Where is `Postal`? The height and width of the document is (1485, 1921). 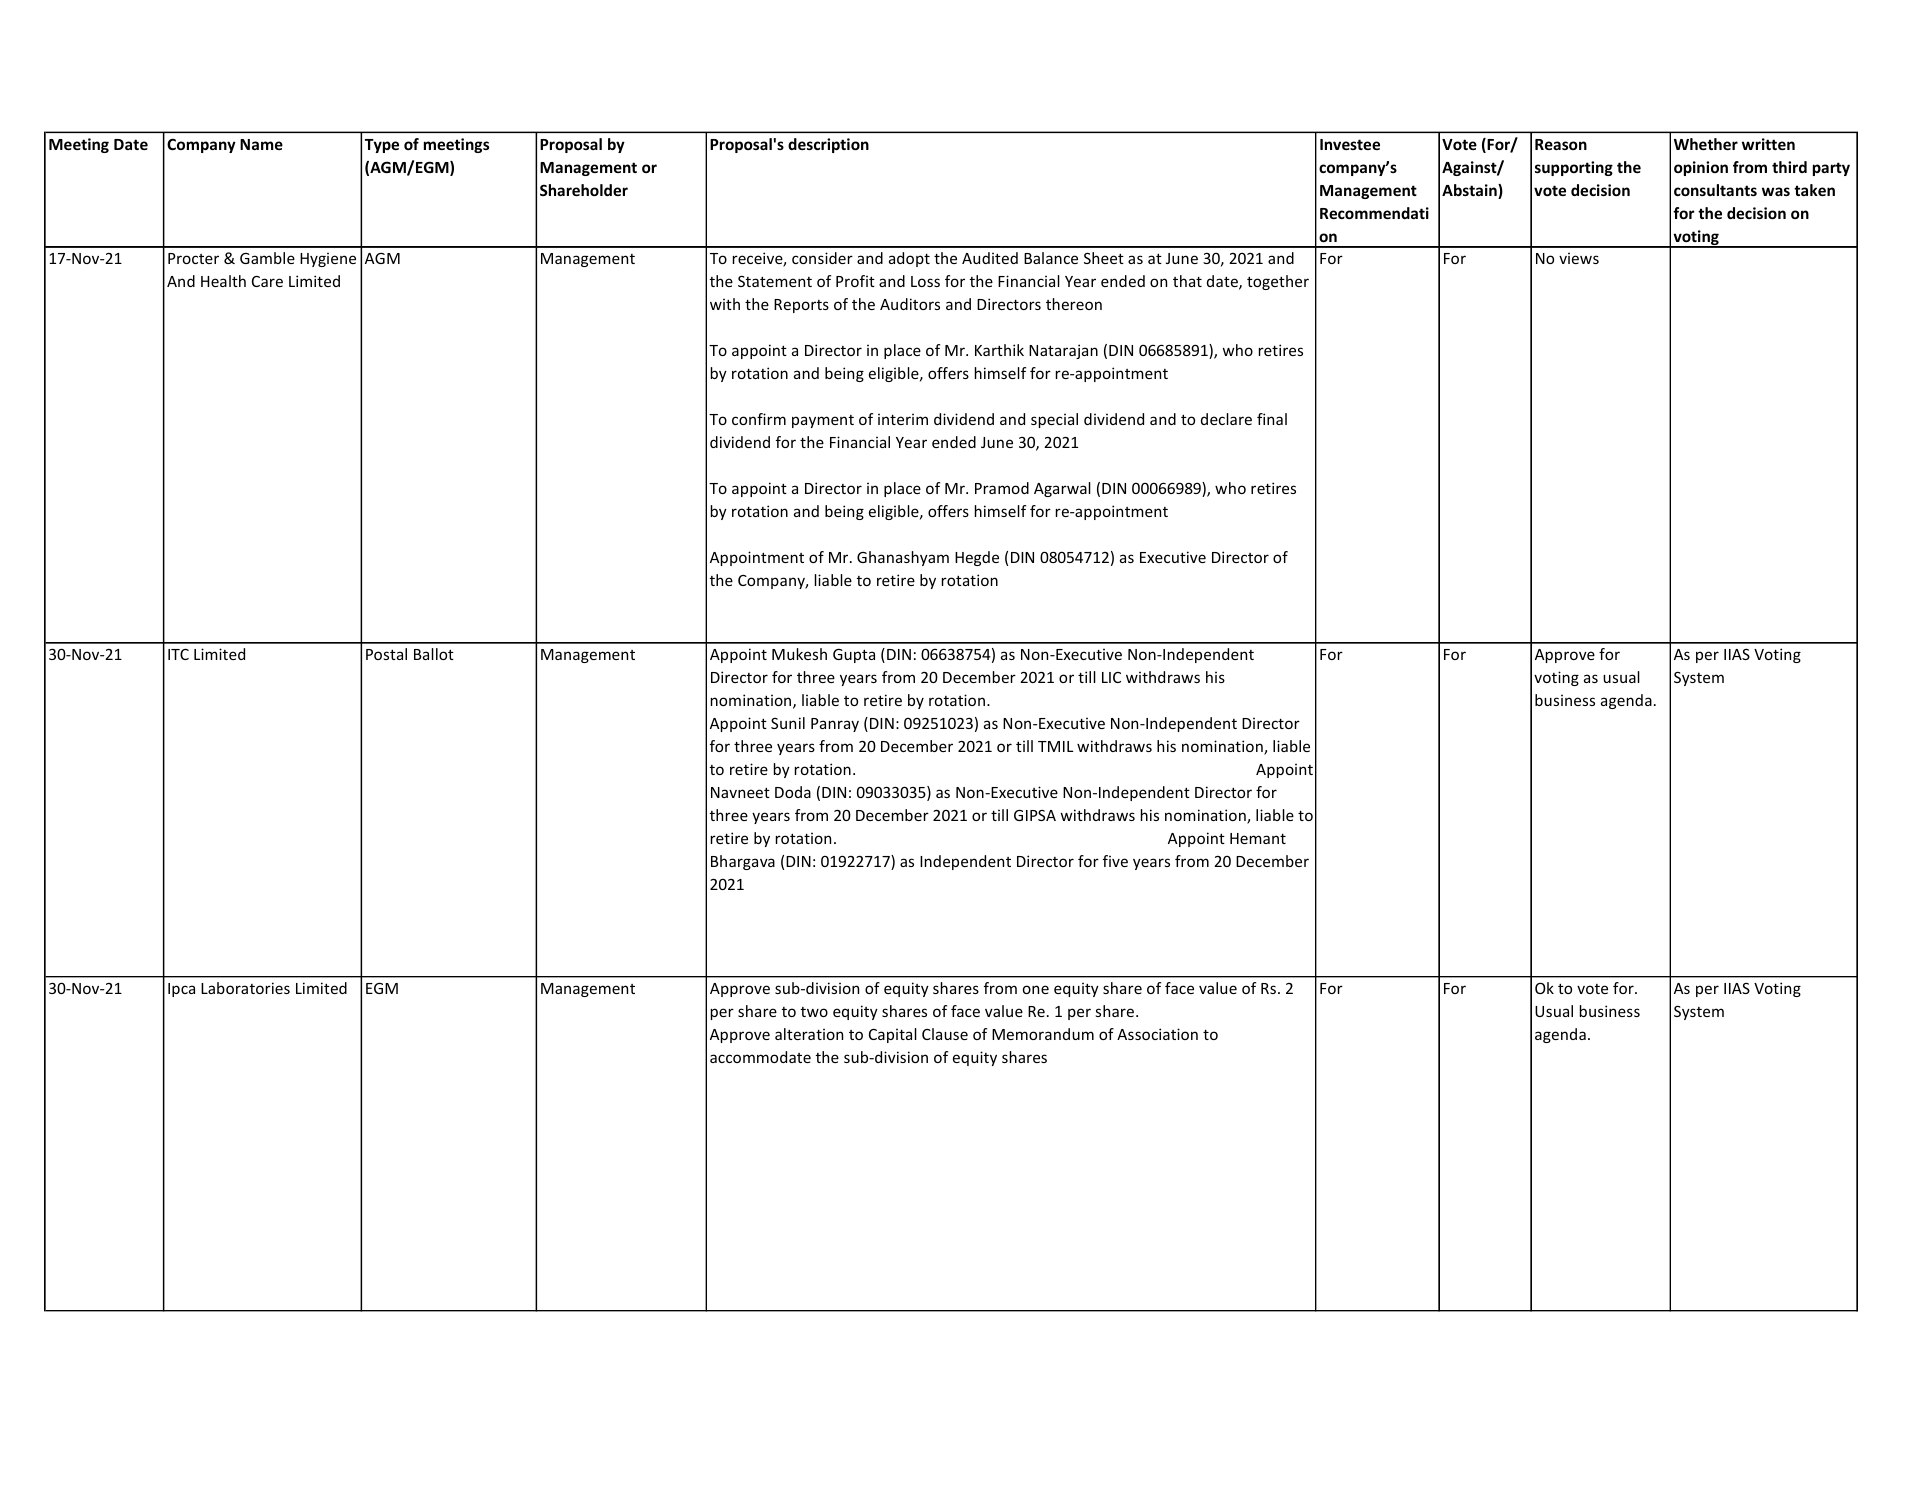
Postal is located at coordinates (386, 654).
